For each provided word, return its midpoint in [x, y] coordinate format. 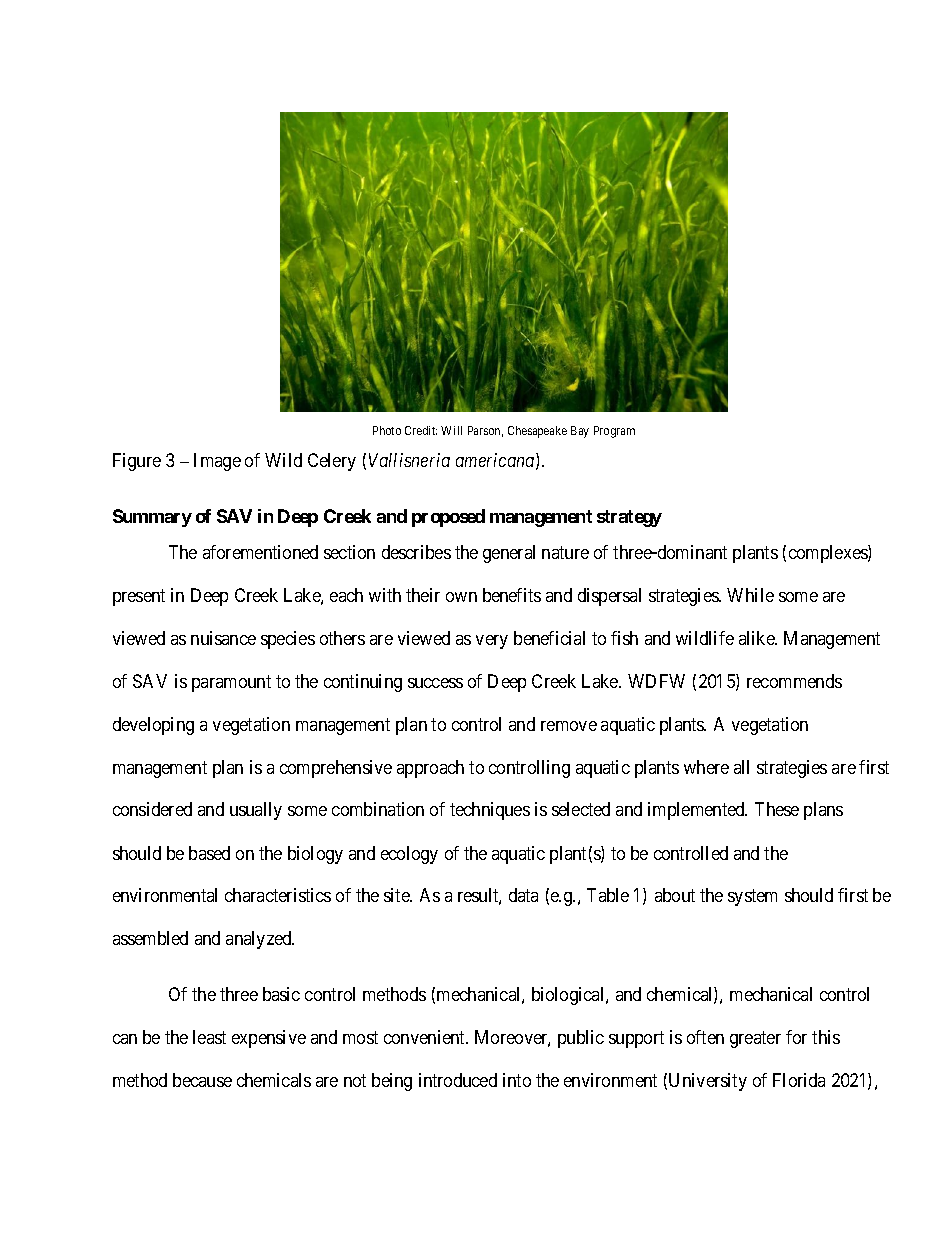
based [209, 853]
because [202, 1080]
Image [217, 462]
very [492, 642]
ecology [409, 855]
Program [614, 432]
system [752, 898]
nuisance [223, 638]
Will [451, 430]
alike [757, 638]
